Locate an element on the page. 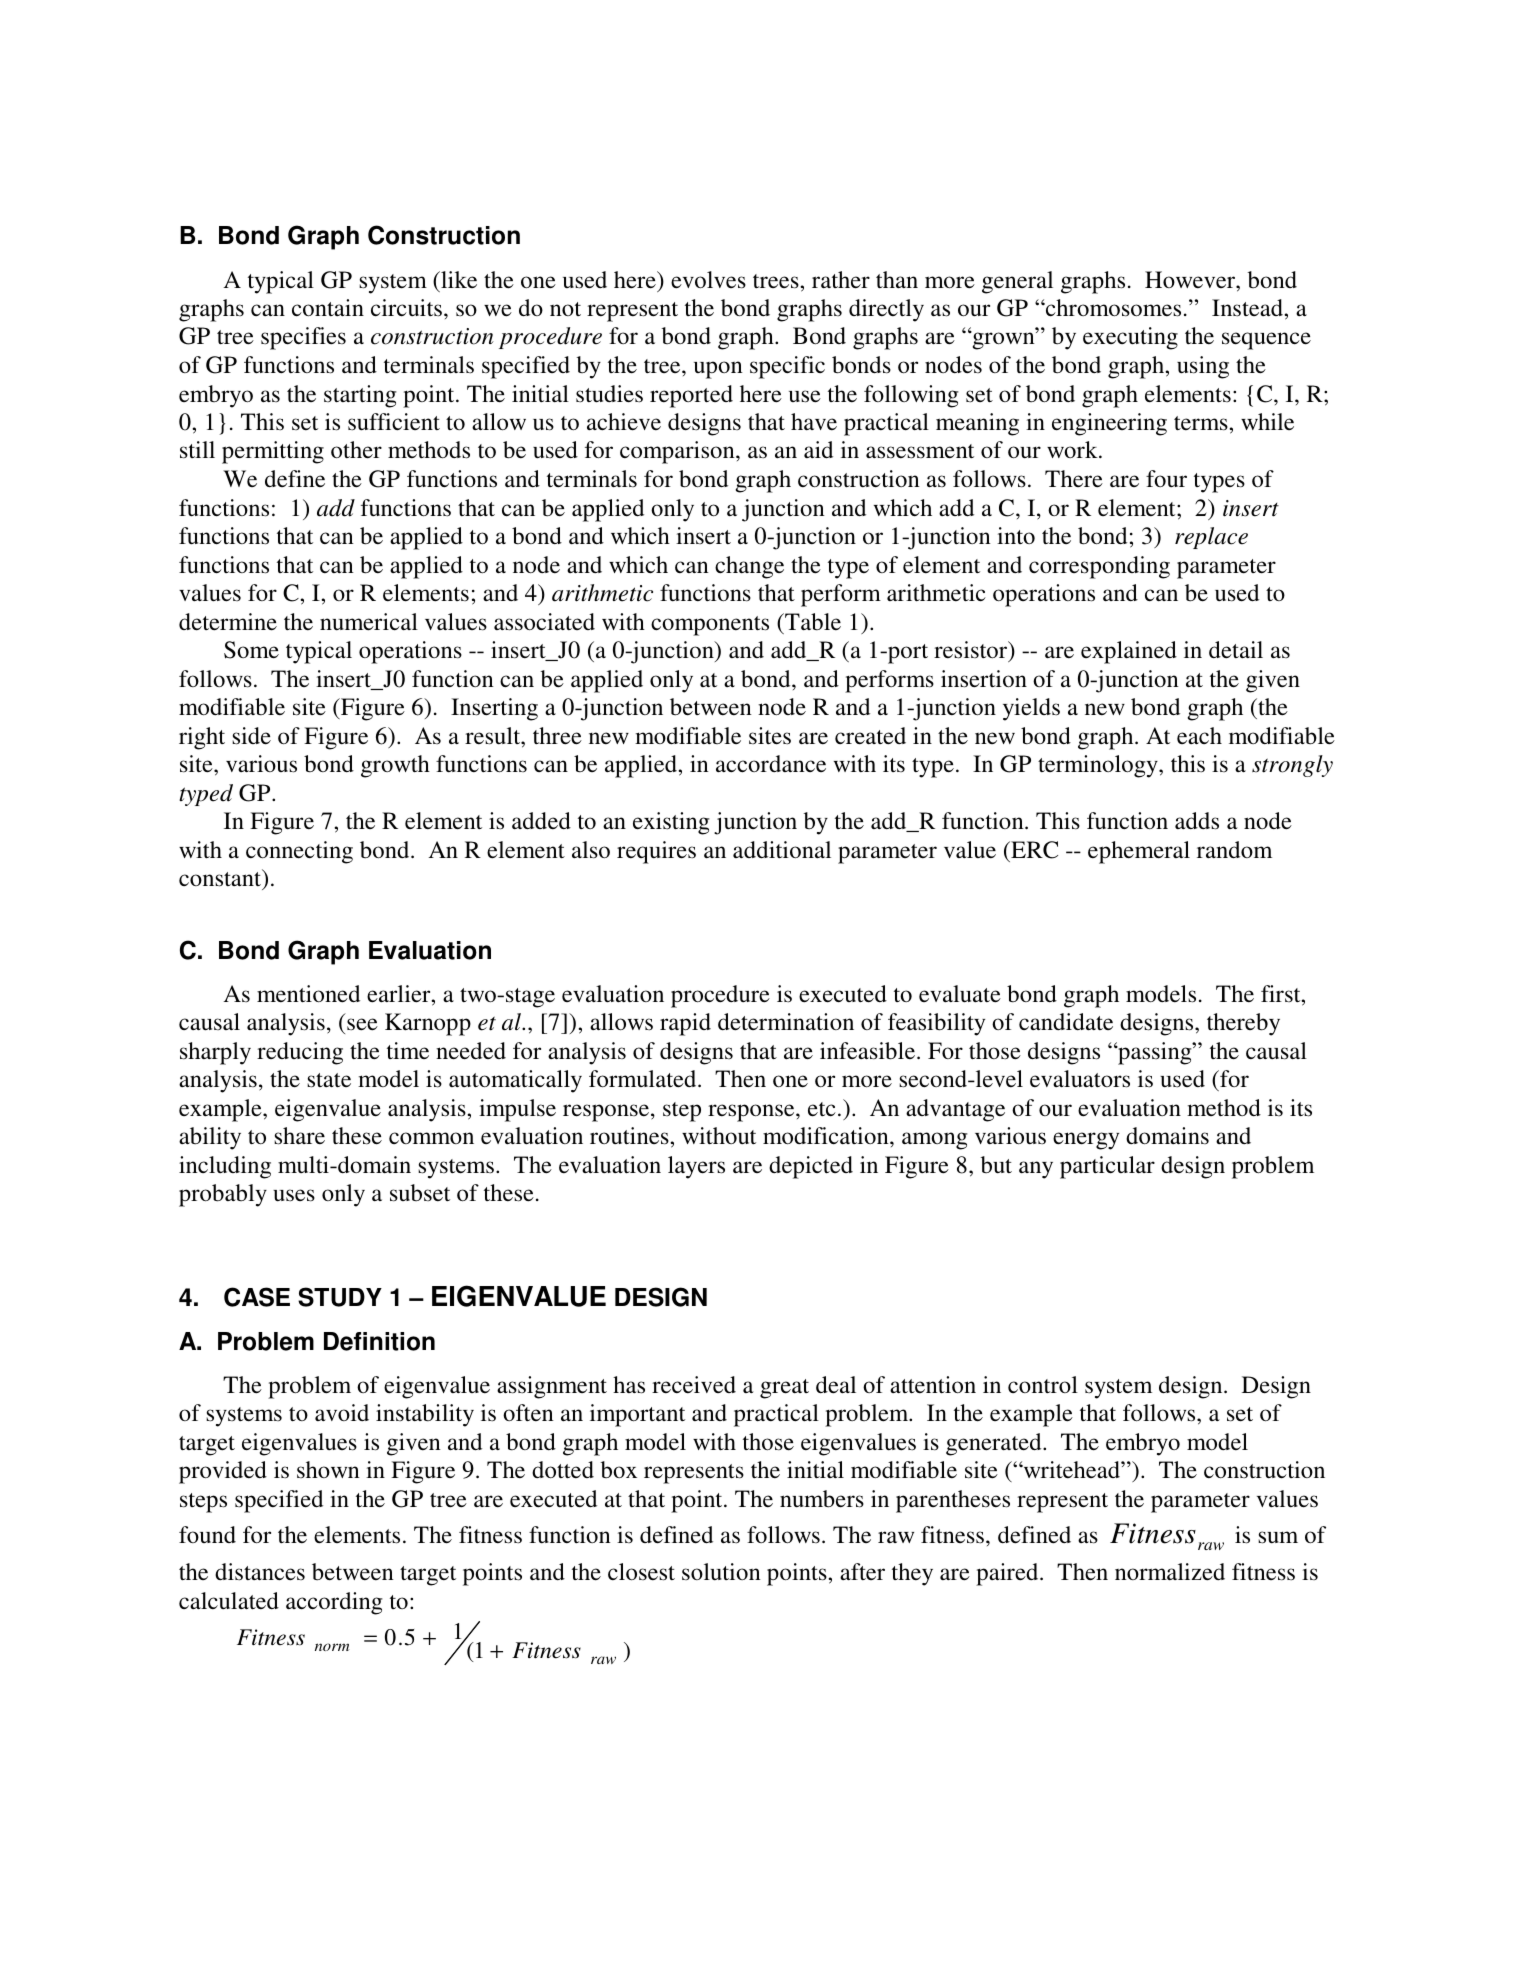  particular is located at coordinates (1107, 1167).
